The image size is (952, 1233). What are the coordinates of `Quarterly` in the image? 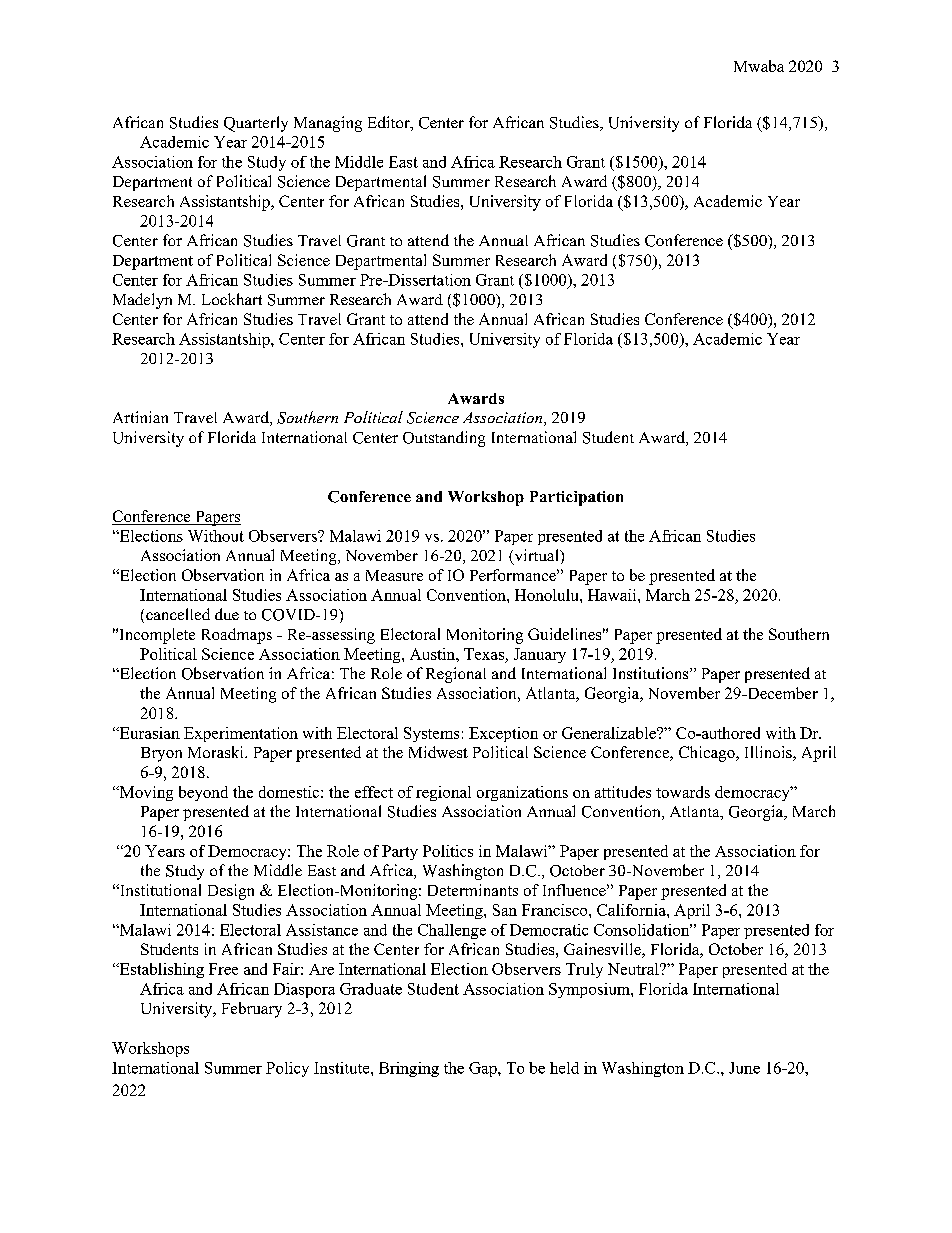 It's located at (256, 124).
